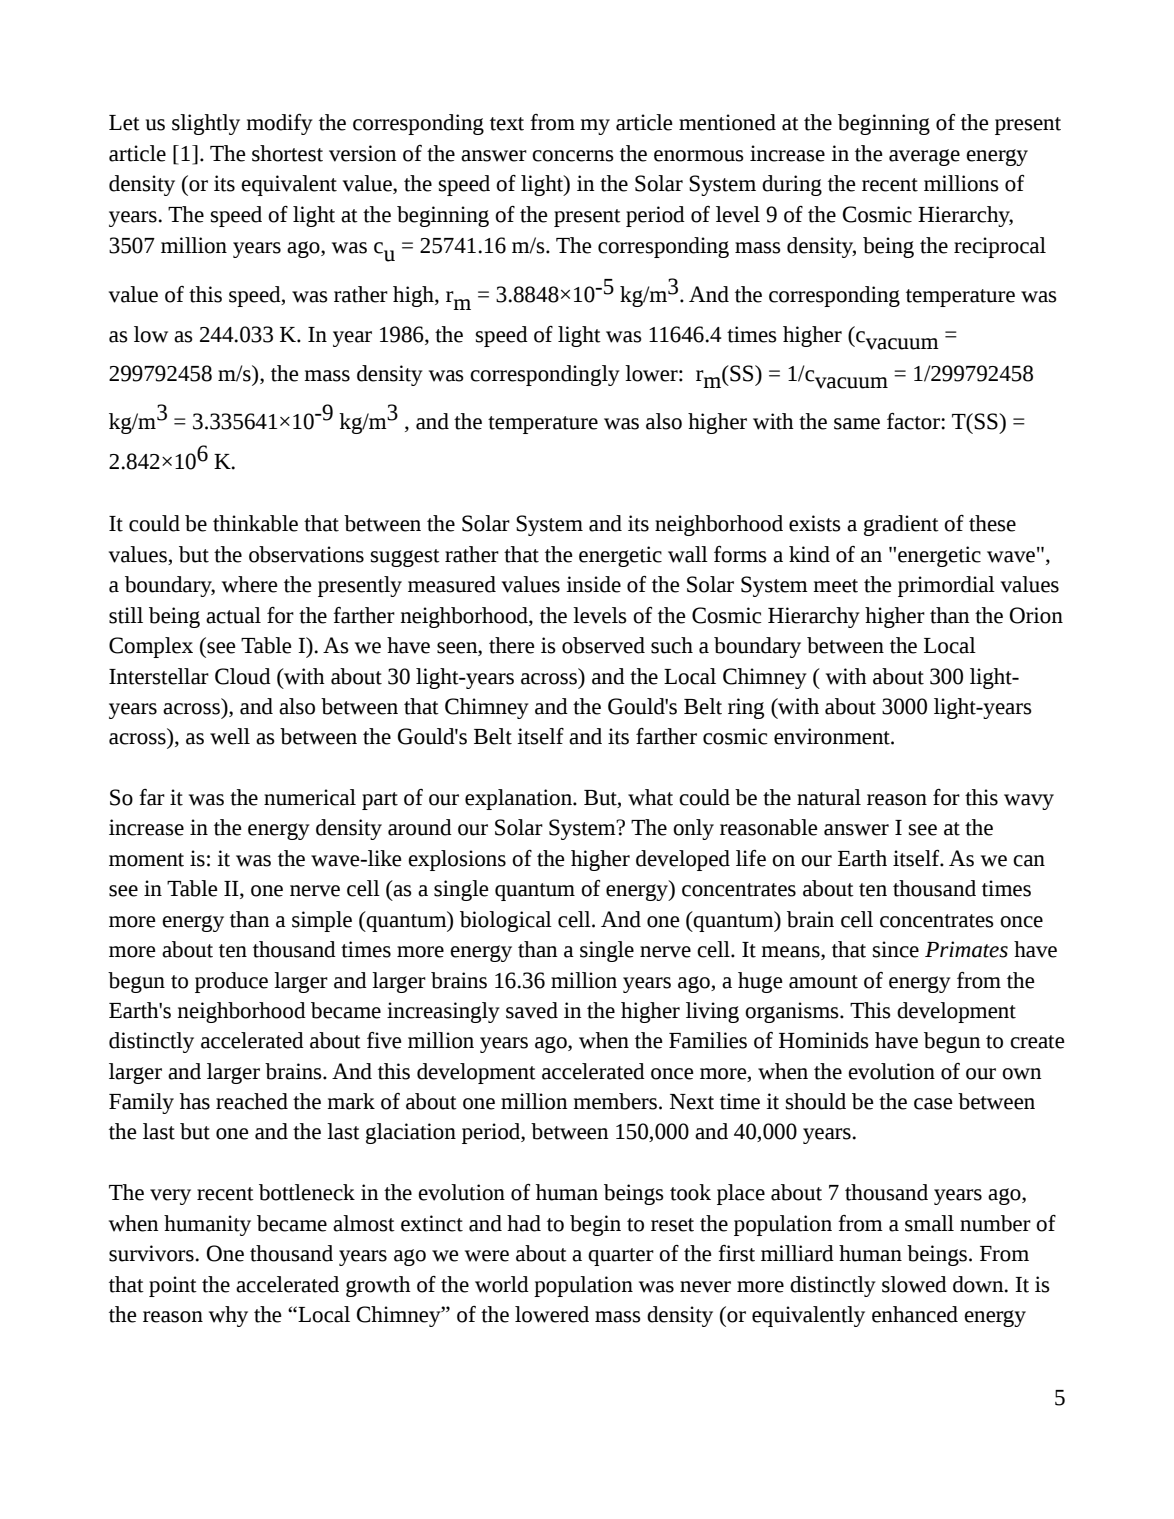 This page has width=1174, height=1519. Describe the element at coordinates (233, 615) in the page. I see `actual` at that location.
